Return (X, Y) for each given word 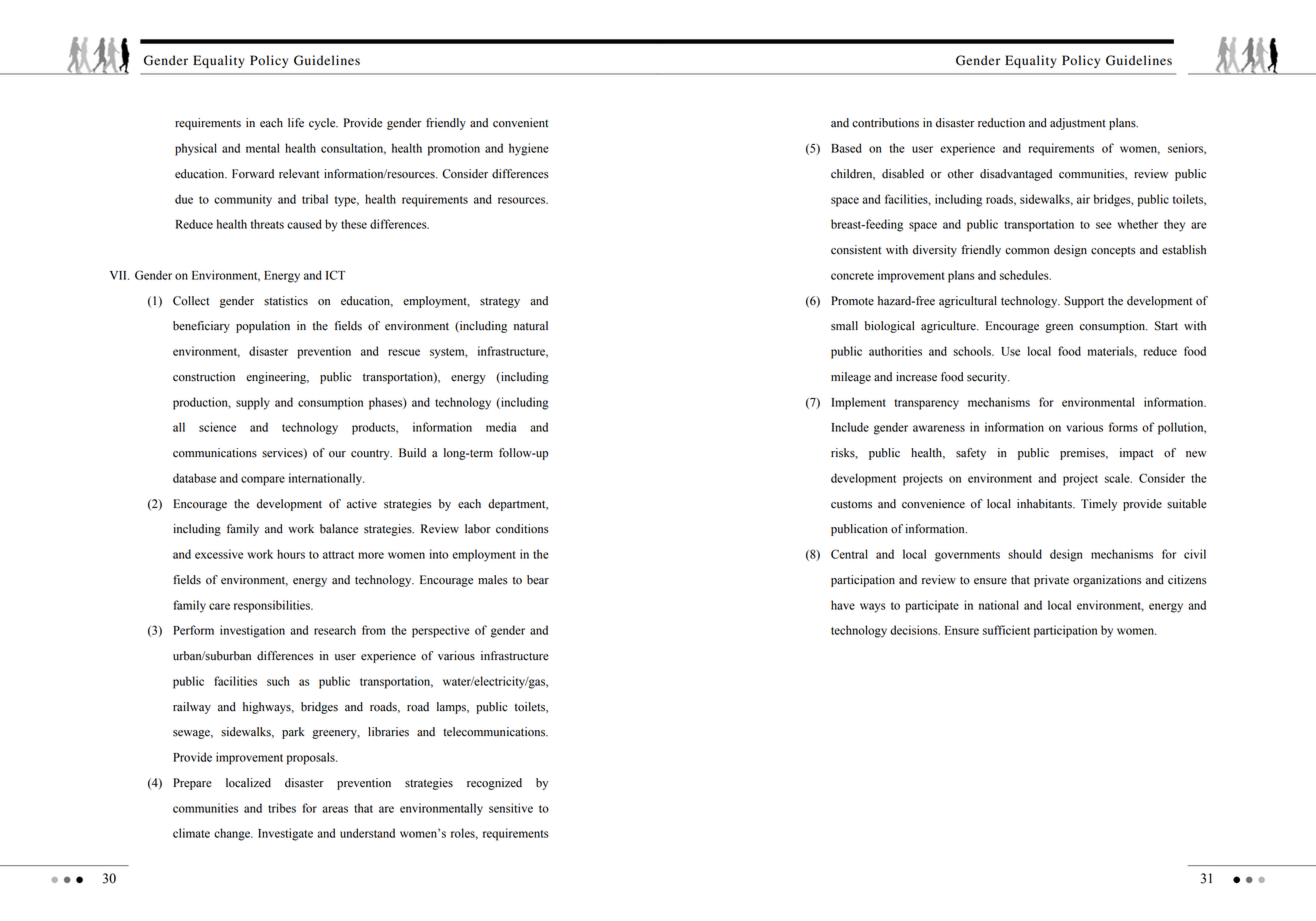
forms (1123, 427)
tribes (282, 808)
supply (253, 403)
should (1025, 554)
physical (196, 149)
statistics (286, 301)
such (278, 681)
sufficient (1006, 630)
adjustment (1078, 124)
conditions (522, 529)
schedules (1025, 275)
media (501, 427)
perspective (441, 631)
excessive (219, 554)
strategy (500, 302)
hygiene (529, 149)
